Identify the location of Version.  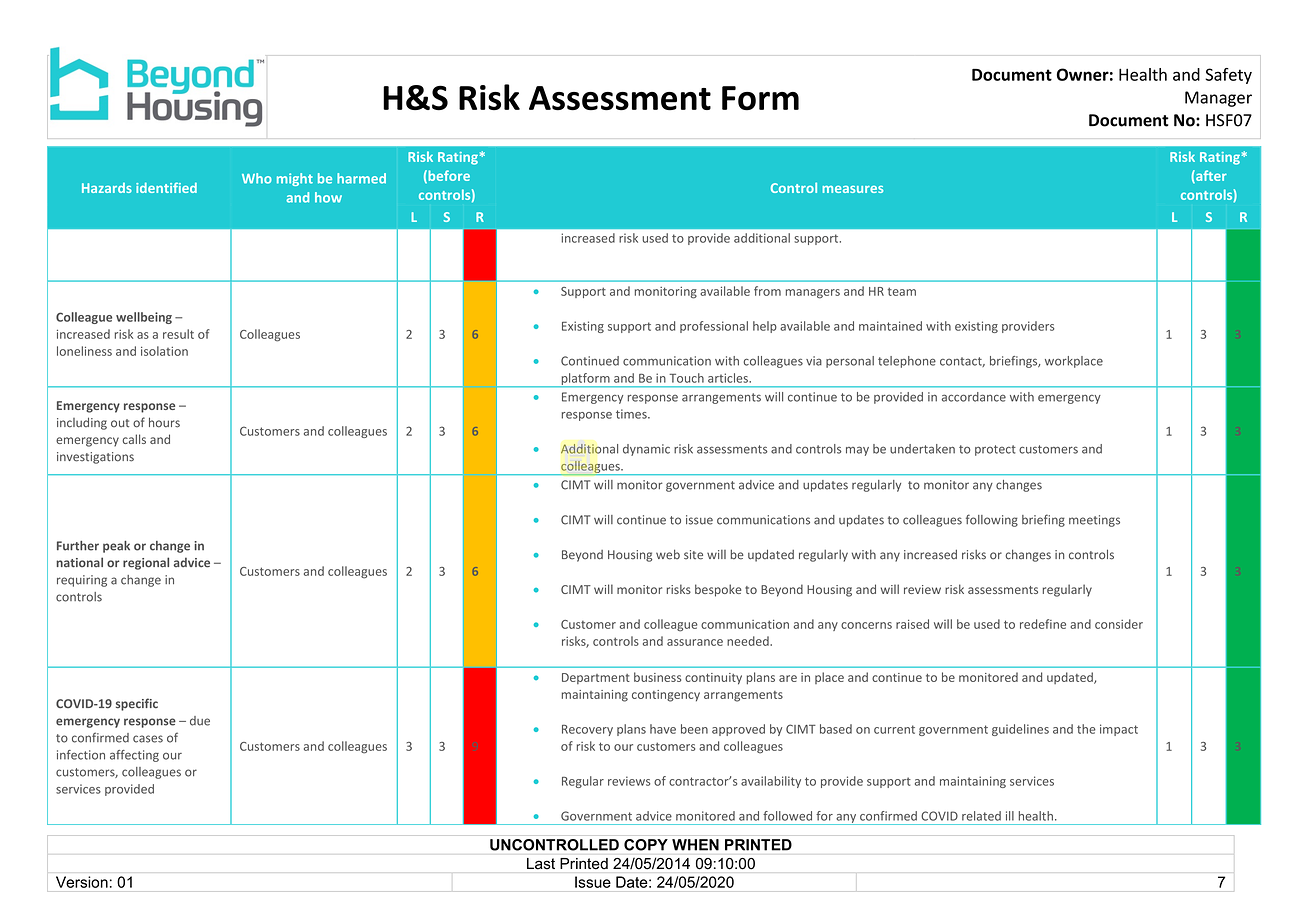
(82, 882).
